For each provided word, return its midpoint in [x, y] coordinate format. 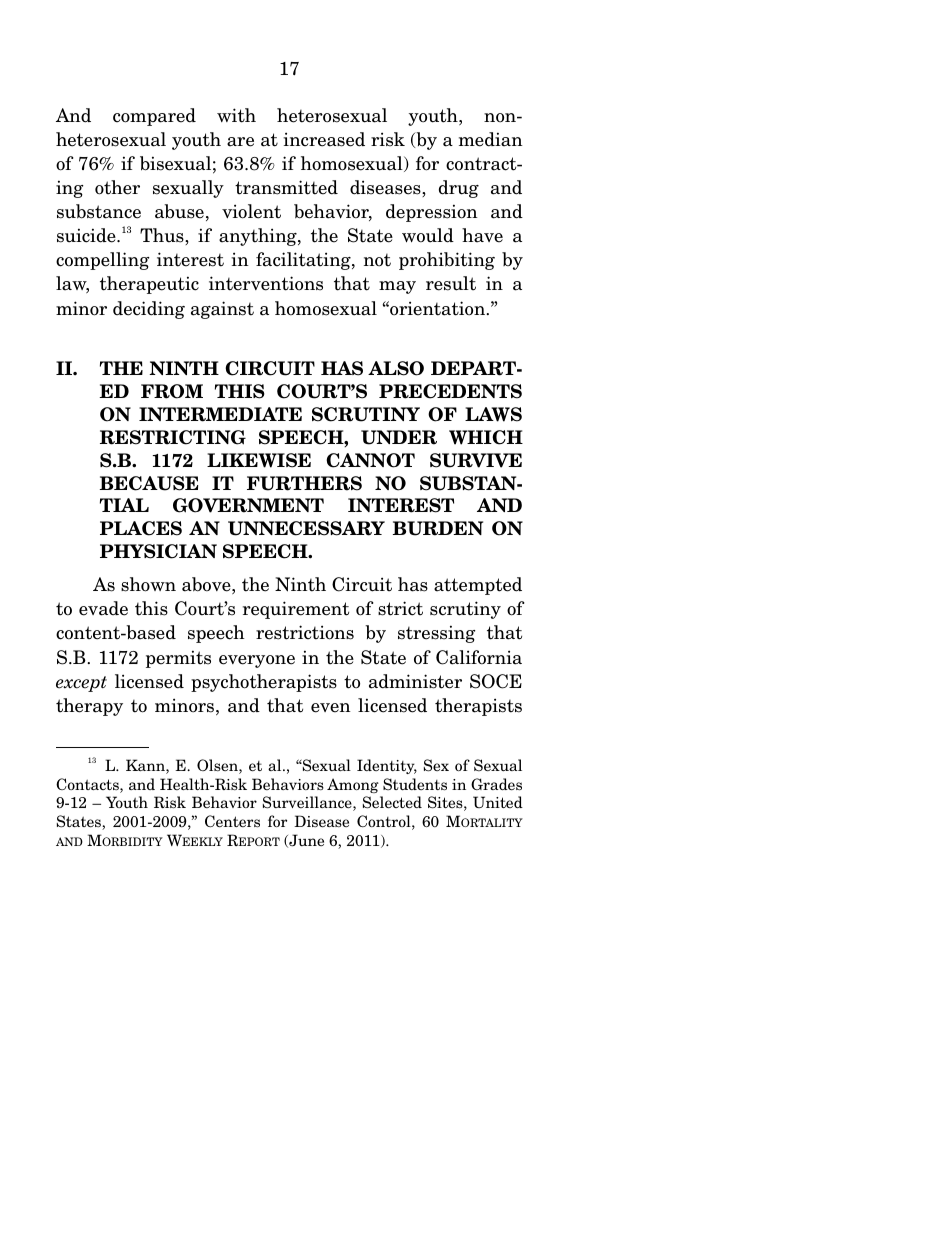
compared [154, 117]
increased [324, 139]
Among [353, 785]
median [491, 139]
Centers [232, 821]
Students [415, 784]
